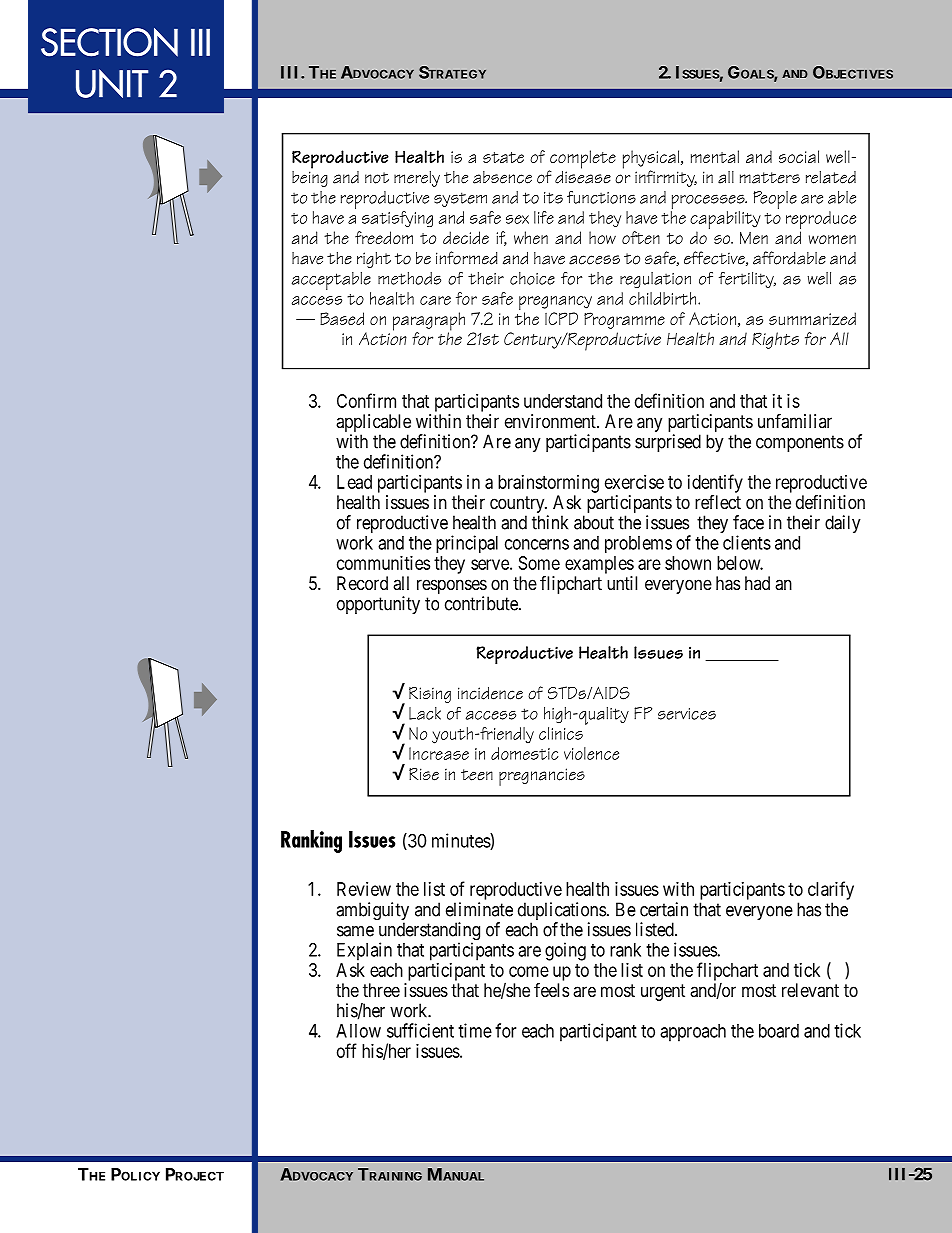  Describe the element at coordinates (503, 157) in the screenshot. I see `state` at that location.
